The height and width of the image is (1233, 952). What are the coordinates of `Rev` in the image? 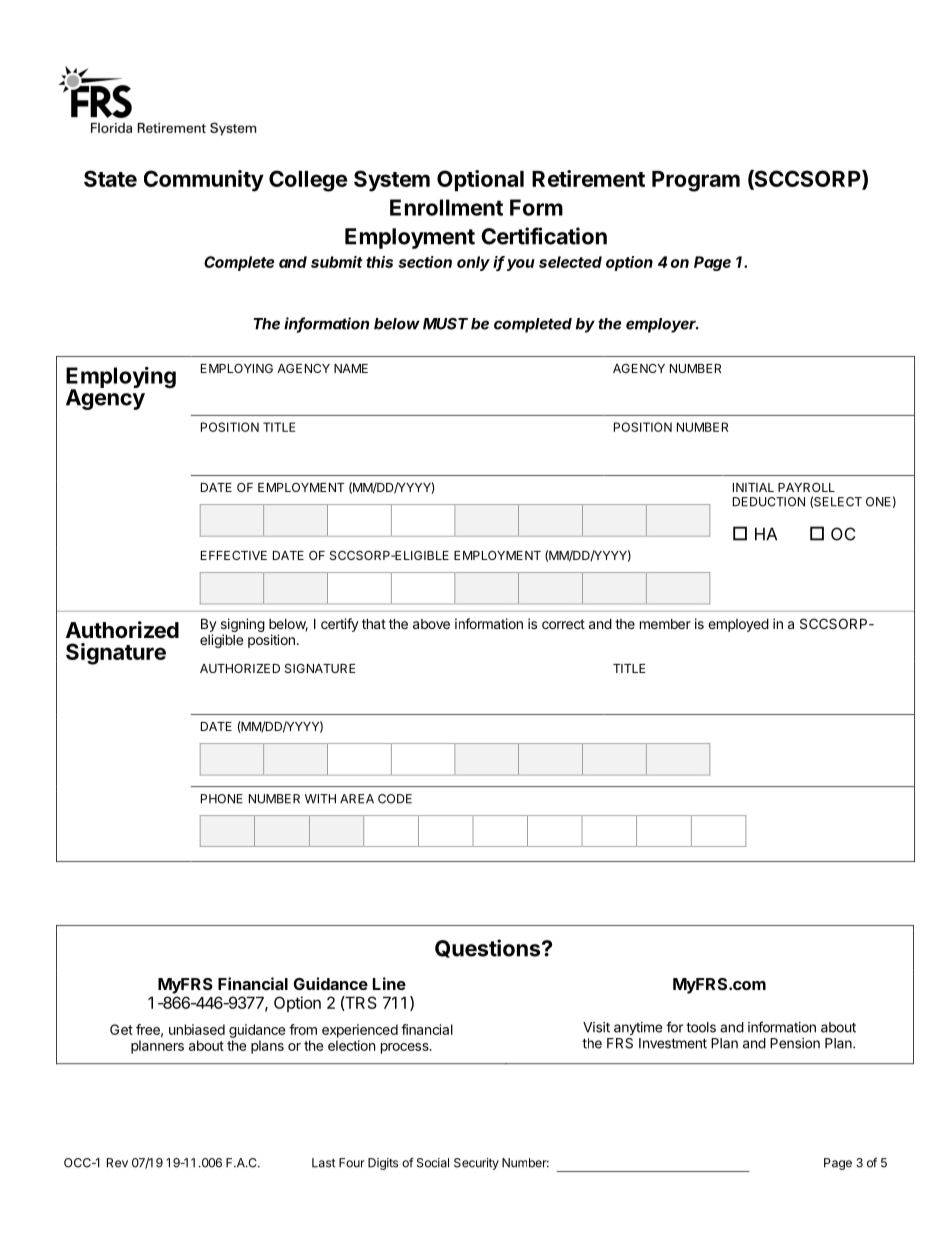 It's located at (117, 1163).
